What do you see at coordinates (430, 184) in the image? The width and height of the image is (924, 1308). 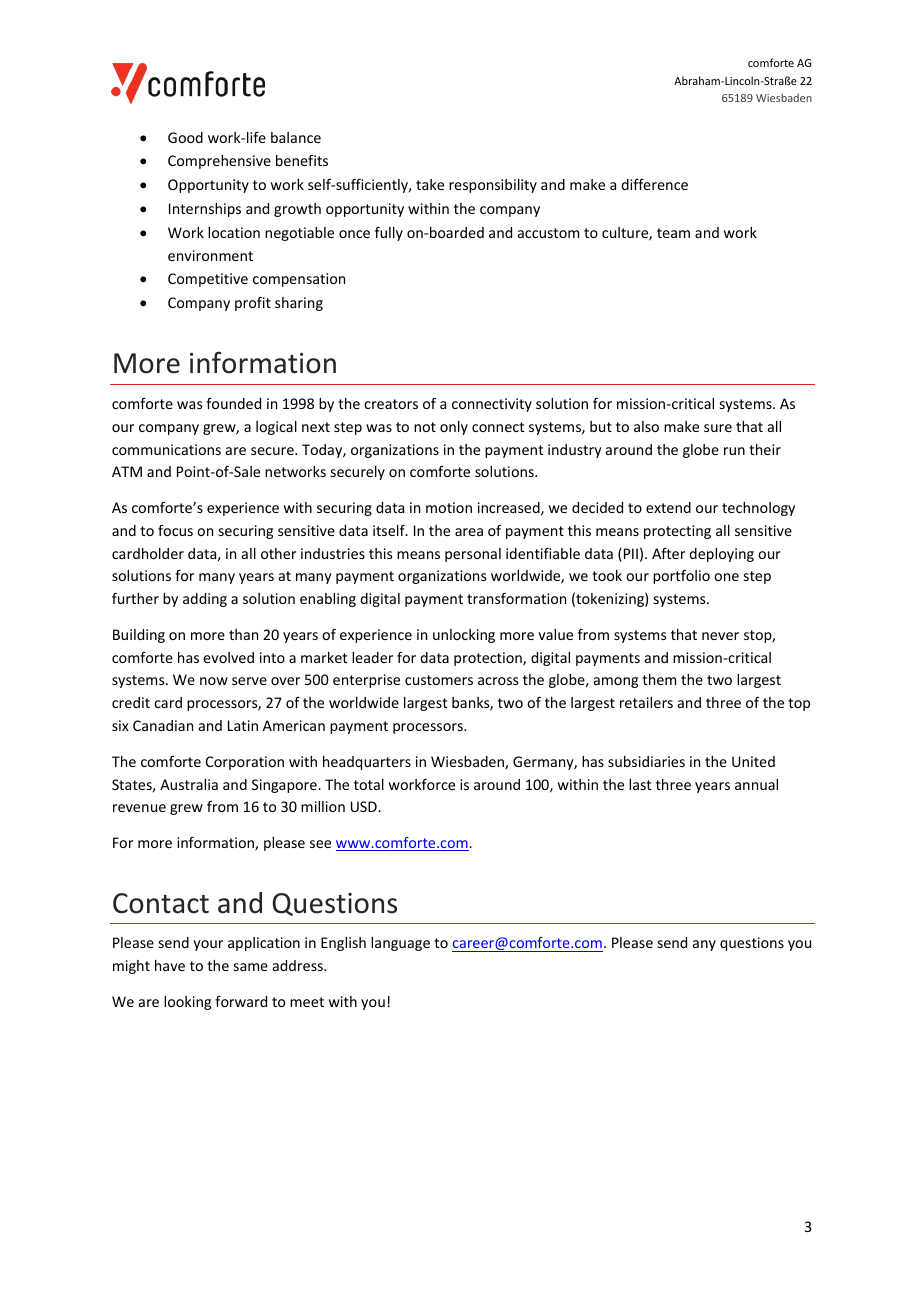 I see `take` at bounding box center [430, 184].
